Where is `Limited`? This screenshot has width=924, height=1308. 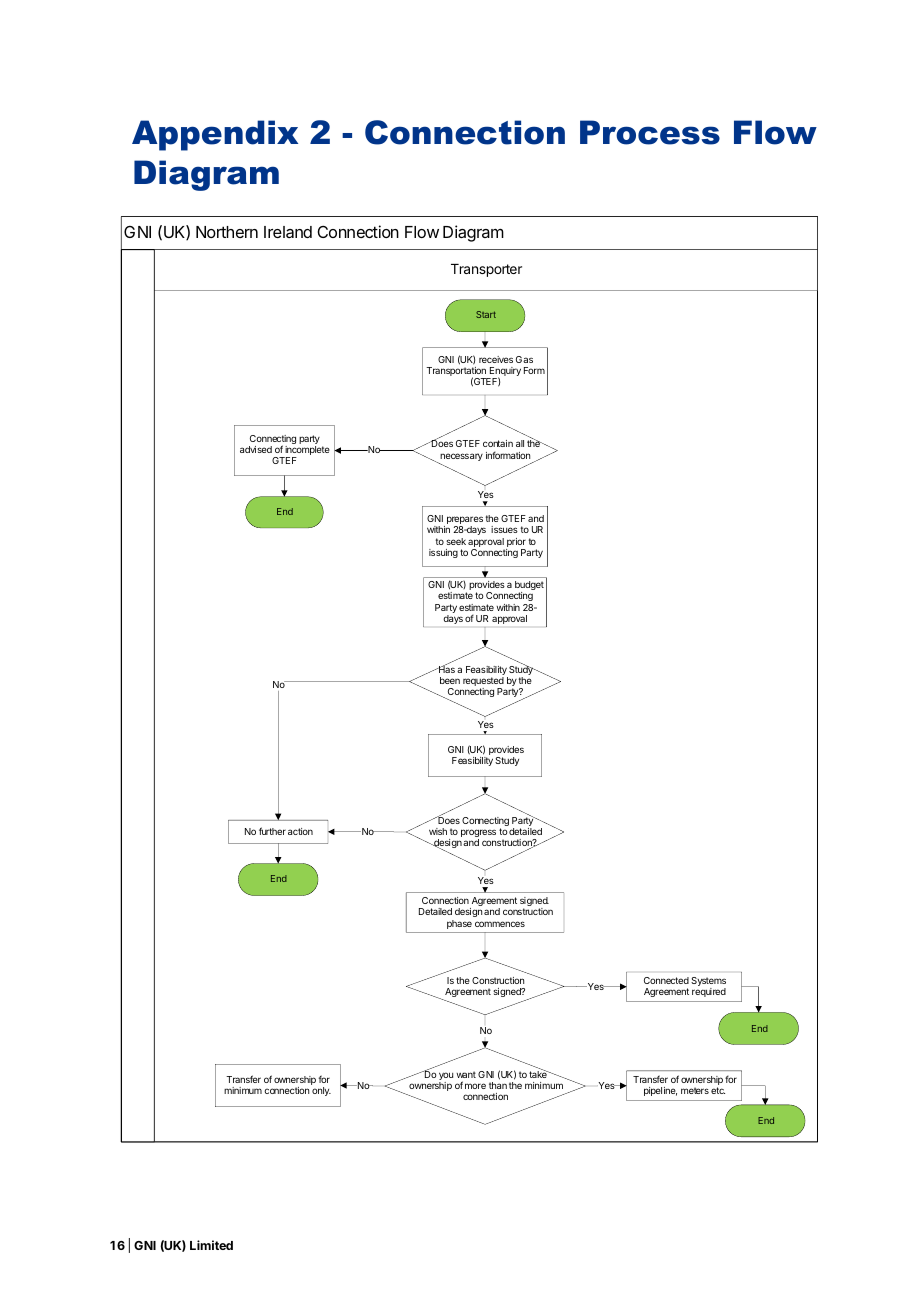 Limited is located at coordinates (211, 1245).
